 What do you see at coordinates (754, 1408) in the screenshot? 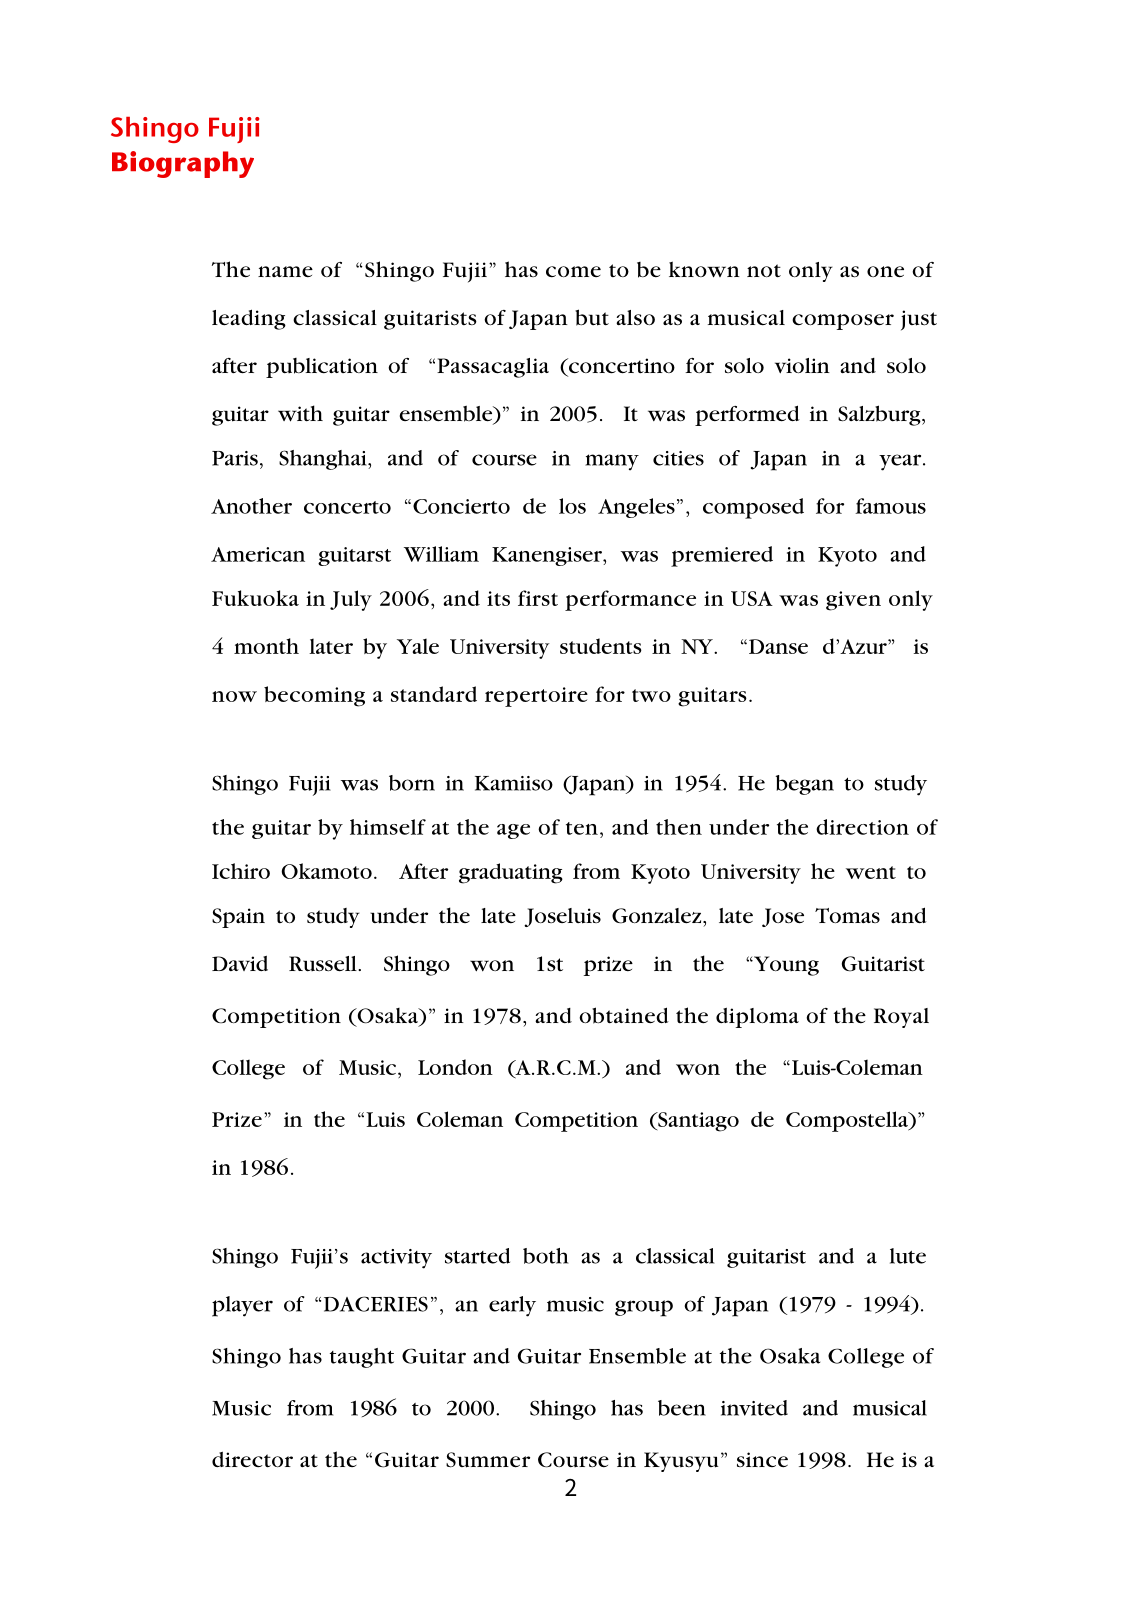
I see `invited` at bounding box center [754, 1408].
